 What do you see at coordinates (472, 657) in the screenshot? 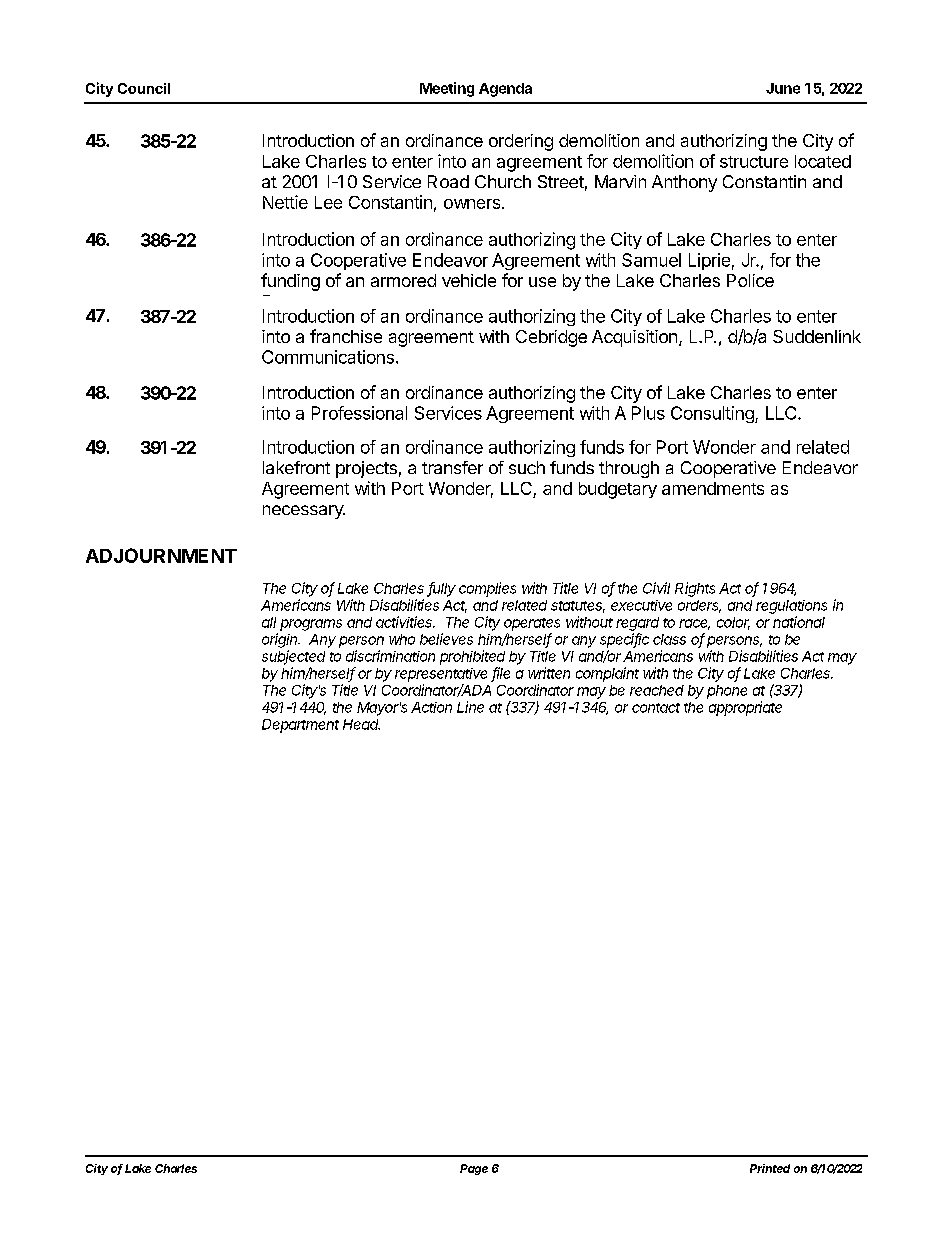
I see `prohibited` at bounding box center [472, 657].
